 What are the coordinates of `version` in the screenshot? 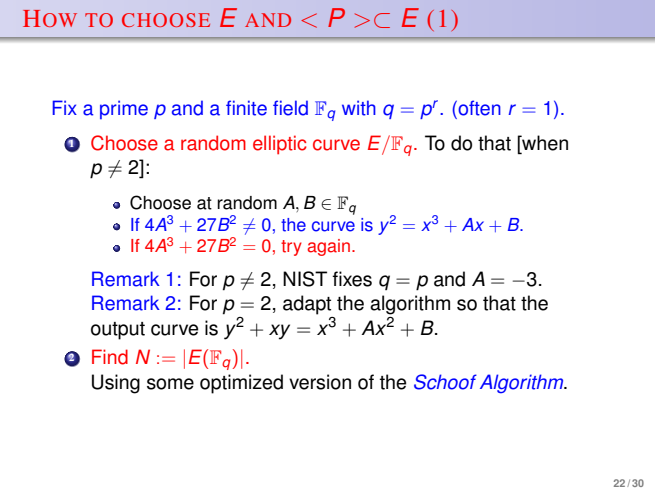 It's located at (320, 382).
